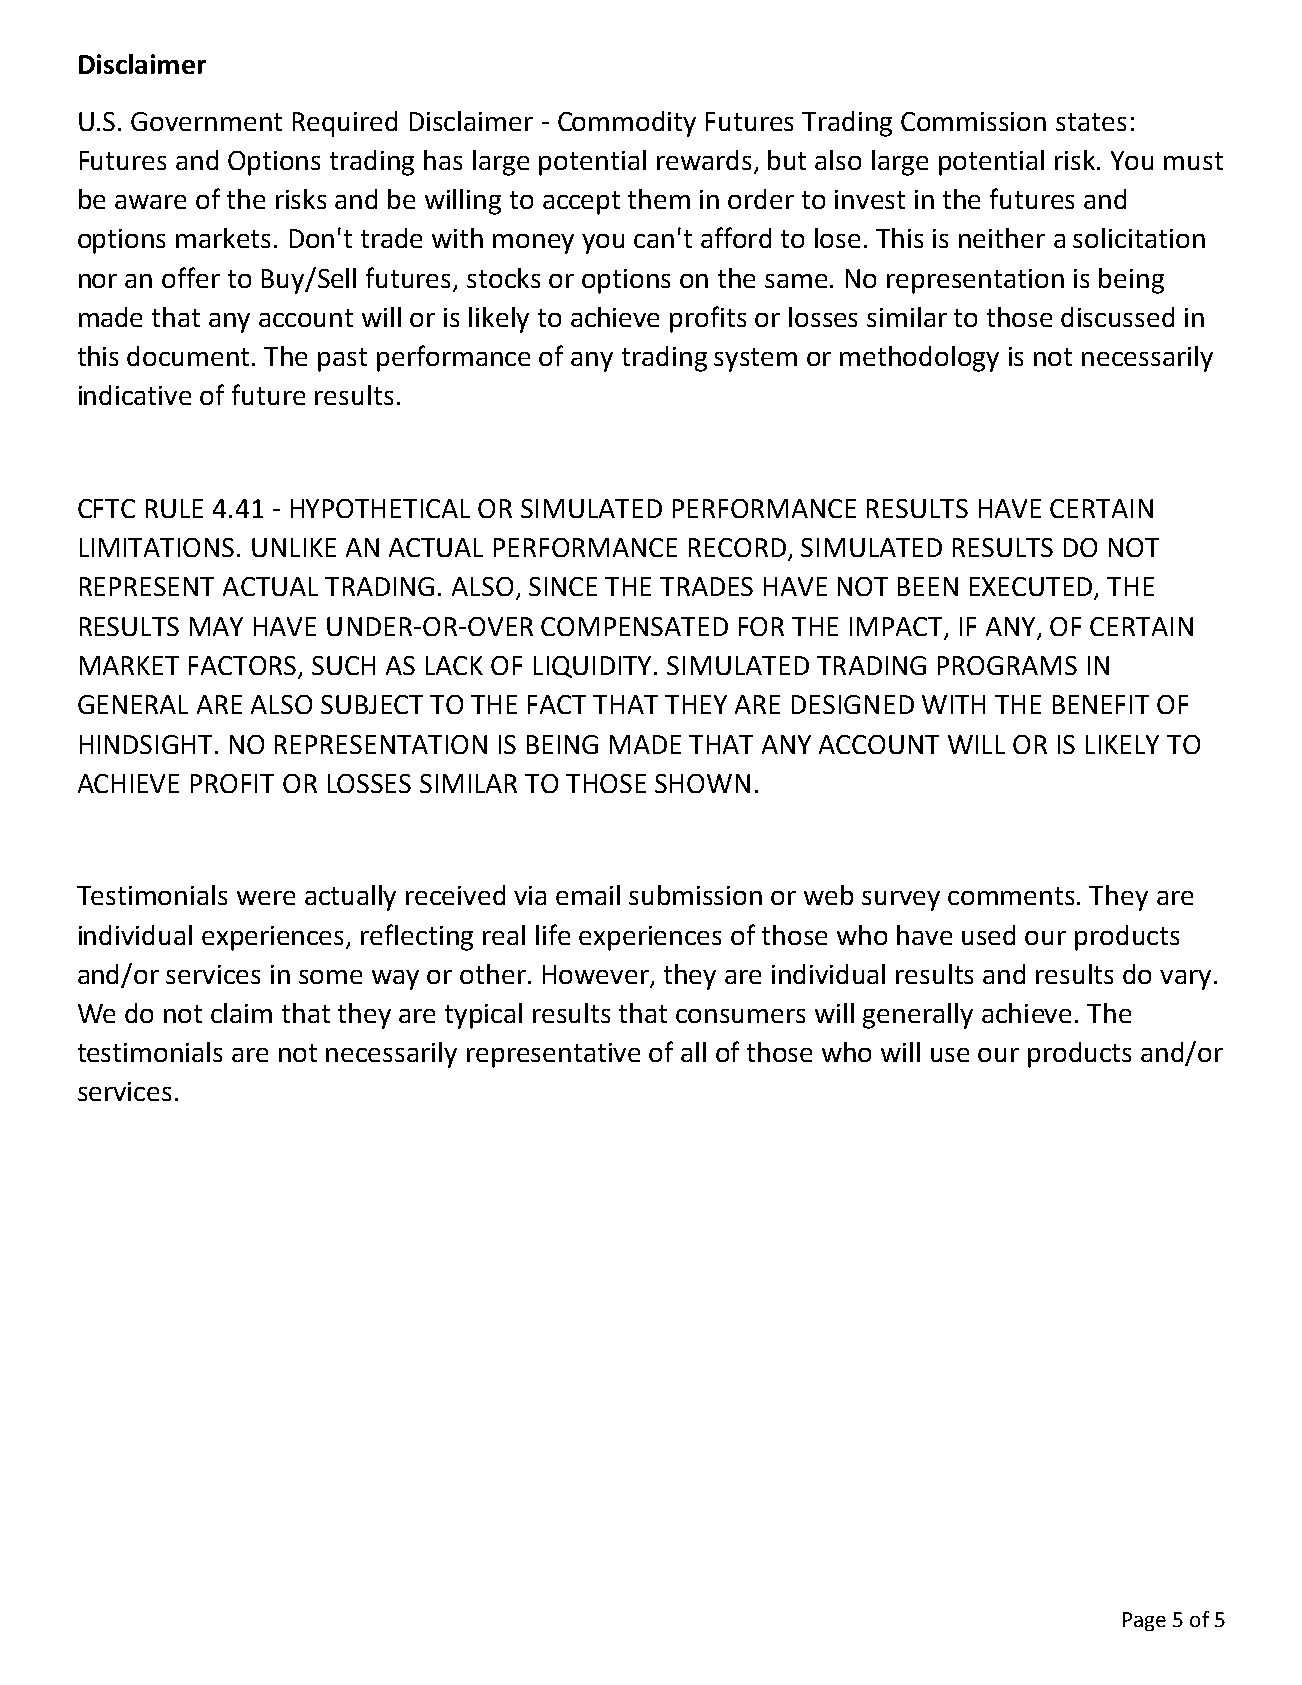 The width and height of the page is (1302, 1685). I want to click on were, so click(266, 898).
